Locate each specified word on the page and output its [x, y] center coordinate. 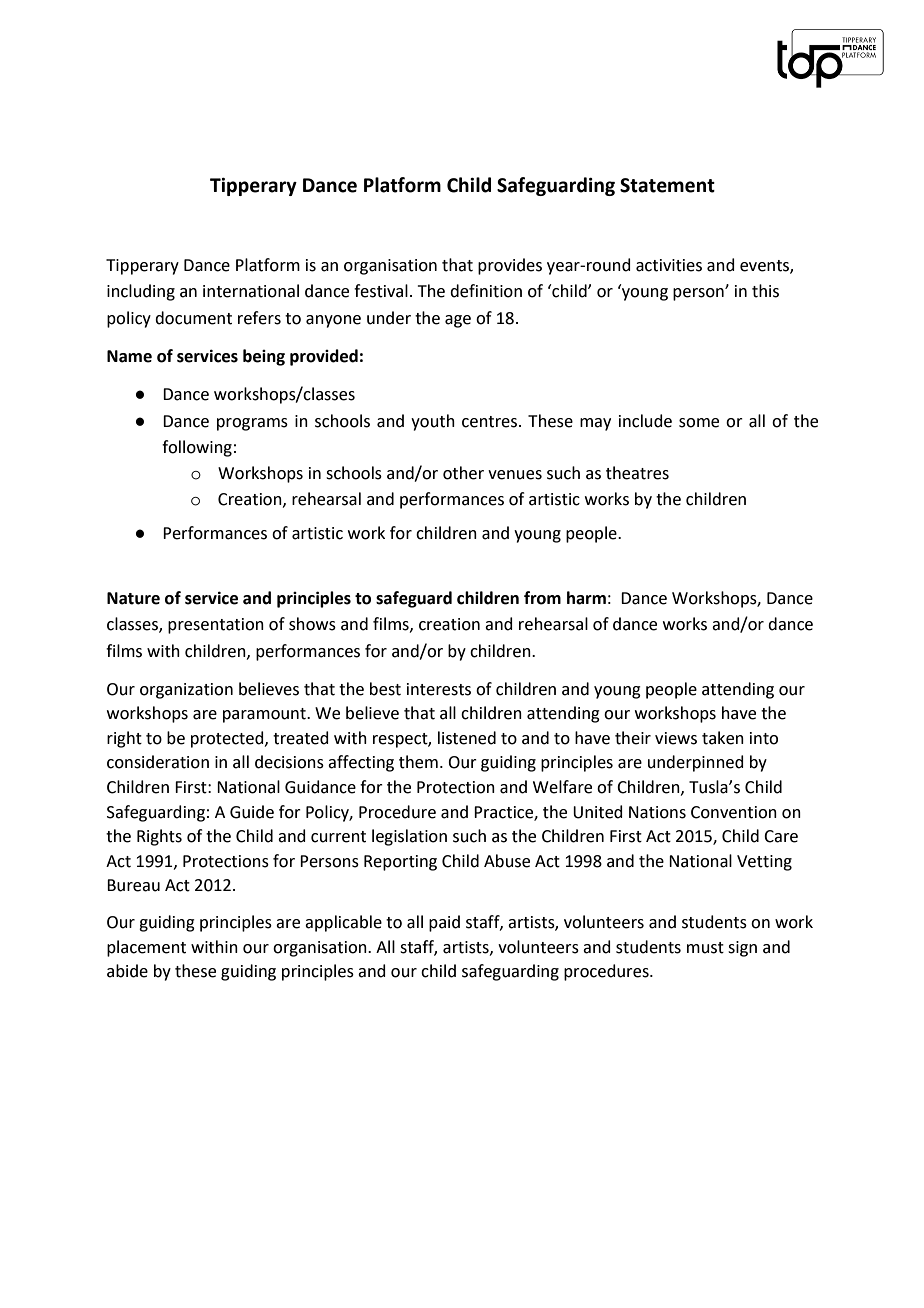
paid [444, 923]
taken [723, 738]
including [141, 292]
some [699, 423]
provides [510, 266]
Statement [667, 185]
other [463, 473]
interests [439, 689]
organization [186, 691]
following [197, 448]
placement [146, 948]
